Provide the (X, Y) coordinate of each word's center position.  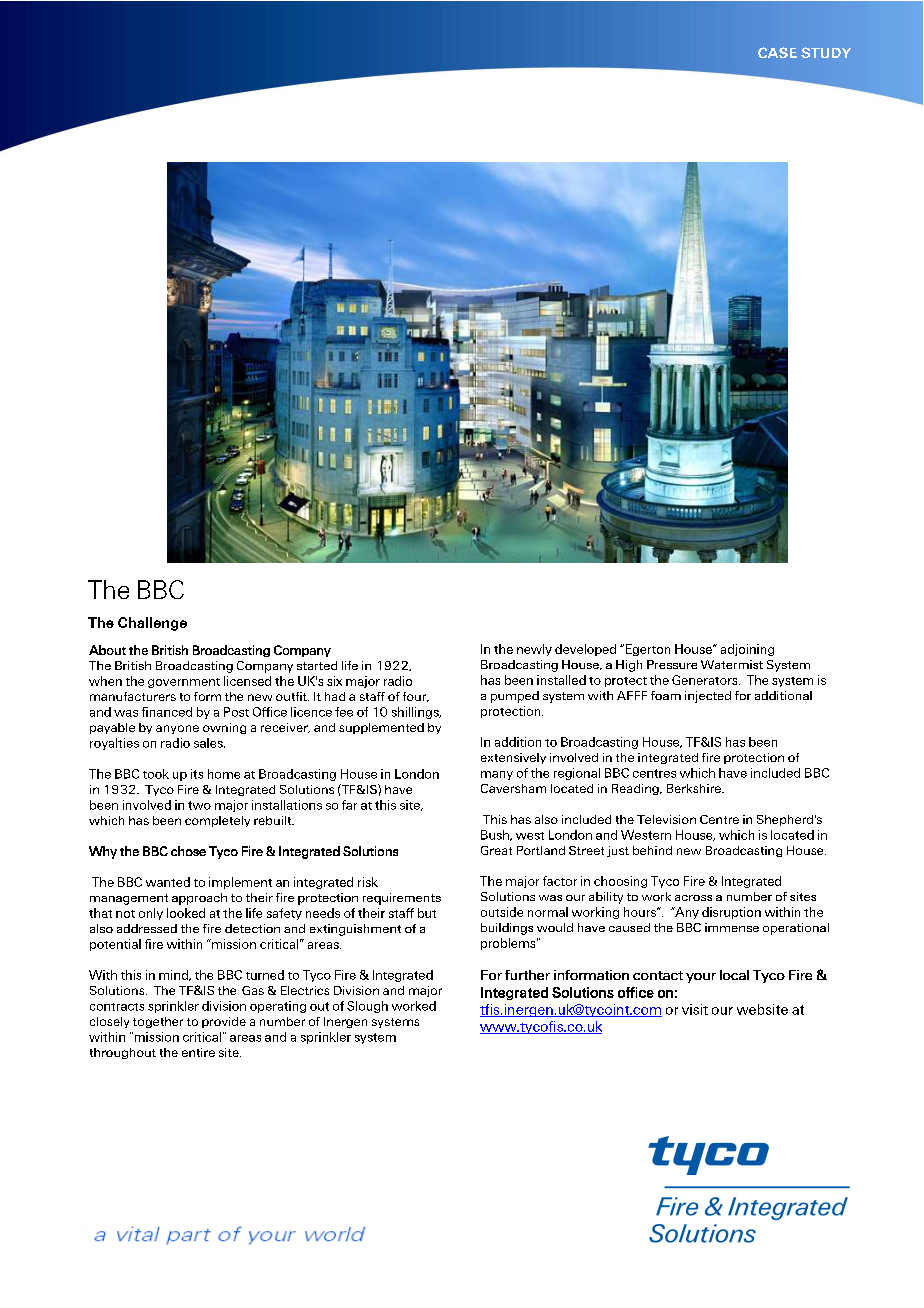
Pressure (672, 664)
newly (534, 650)
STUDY (826, 52)
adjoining (747, 650)
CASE (777, 52)
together (158, 1022)
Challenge (152, 624)
